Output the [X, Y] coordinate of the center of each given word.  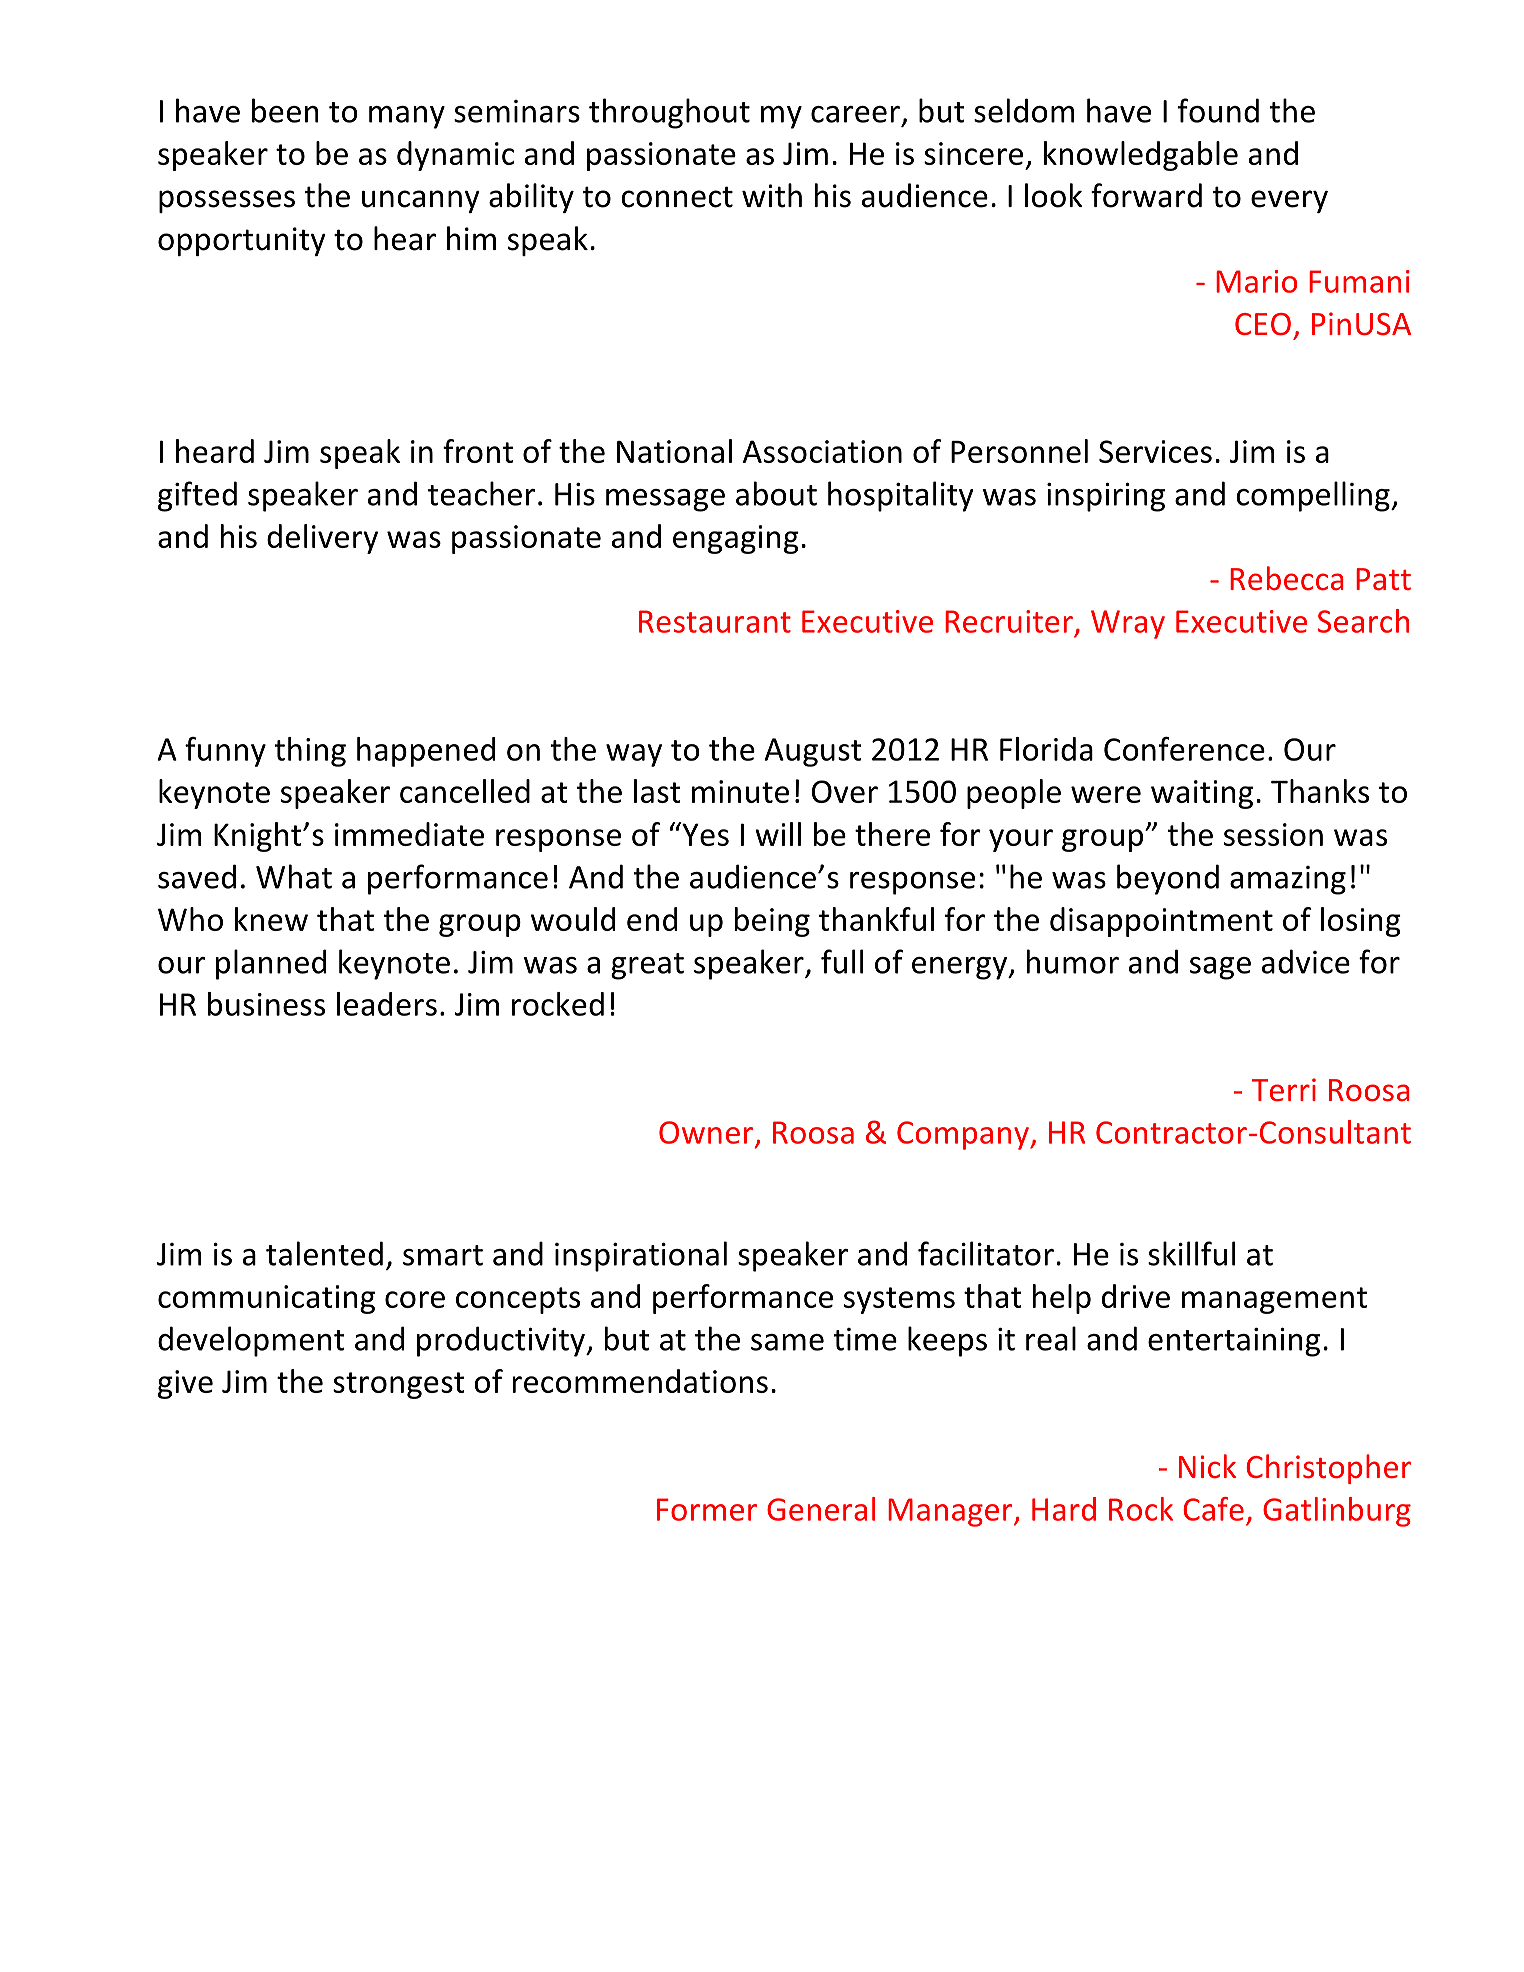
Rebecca [1287, 578]
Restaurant [715, 621]
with [772, 195]
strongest [399, 1385]
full [842, 961]
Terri [1284, 1090]
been [285, 110]
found [1218, 110]
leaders [387, 1004]
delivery [322, 539]
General [821, 1509]
